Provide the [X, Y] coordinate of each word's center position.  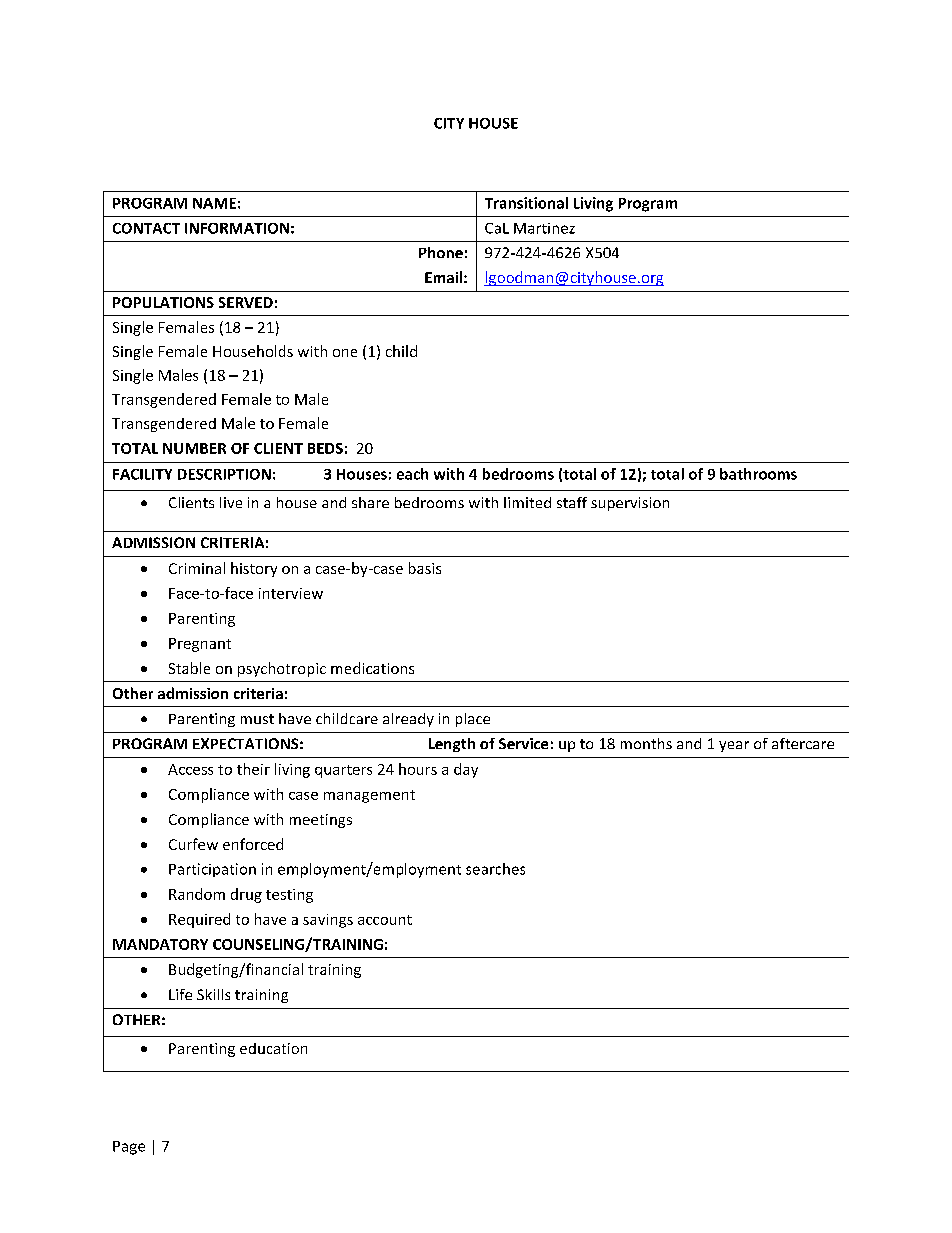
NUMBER [194, 448]
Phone [441, 252]
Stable [189, 668]
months [646, 743]
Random [197, 894]
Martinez [544, 228]
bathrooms [758, 474]
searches [495, 869]
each [412, 474]
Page [129, 1148]
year [734, 746]
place [473, 720]
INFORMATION [237, 228]
